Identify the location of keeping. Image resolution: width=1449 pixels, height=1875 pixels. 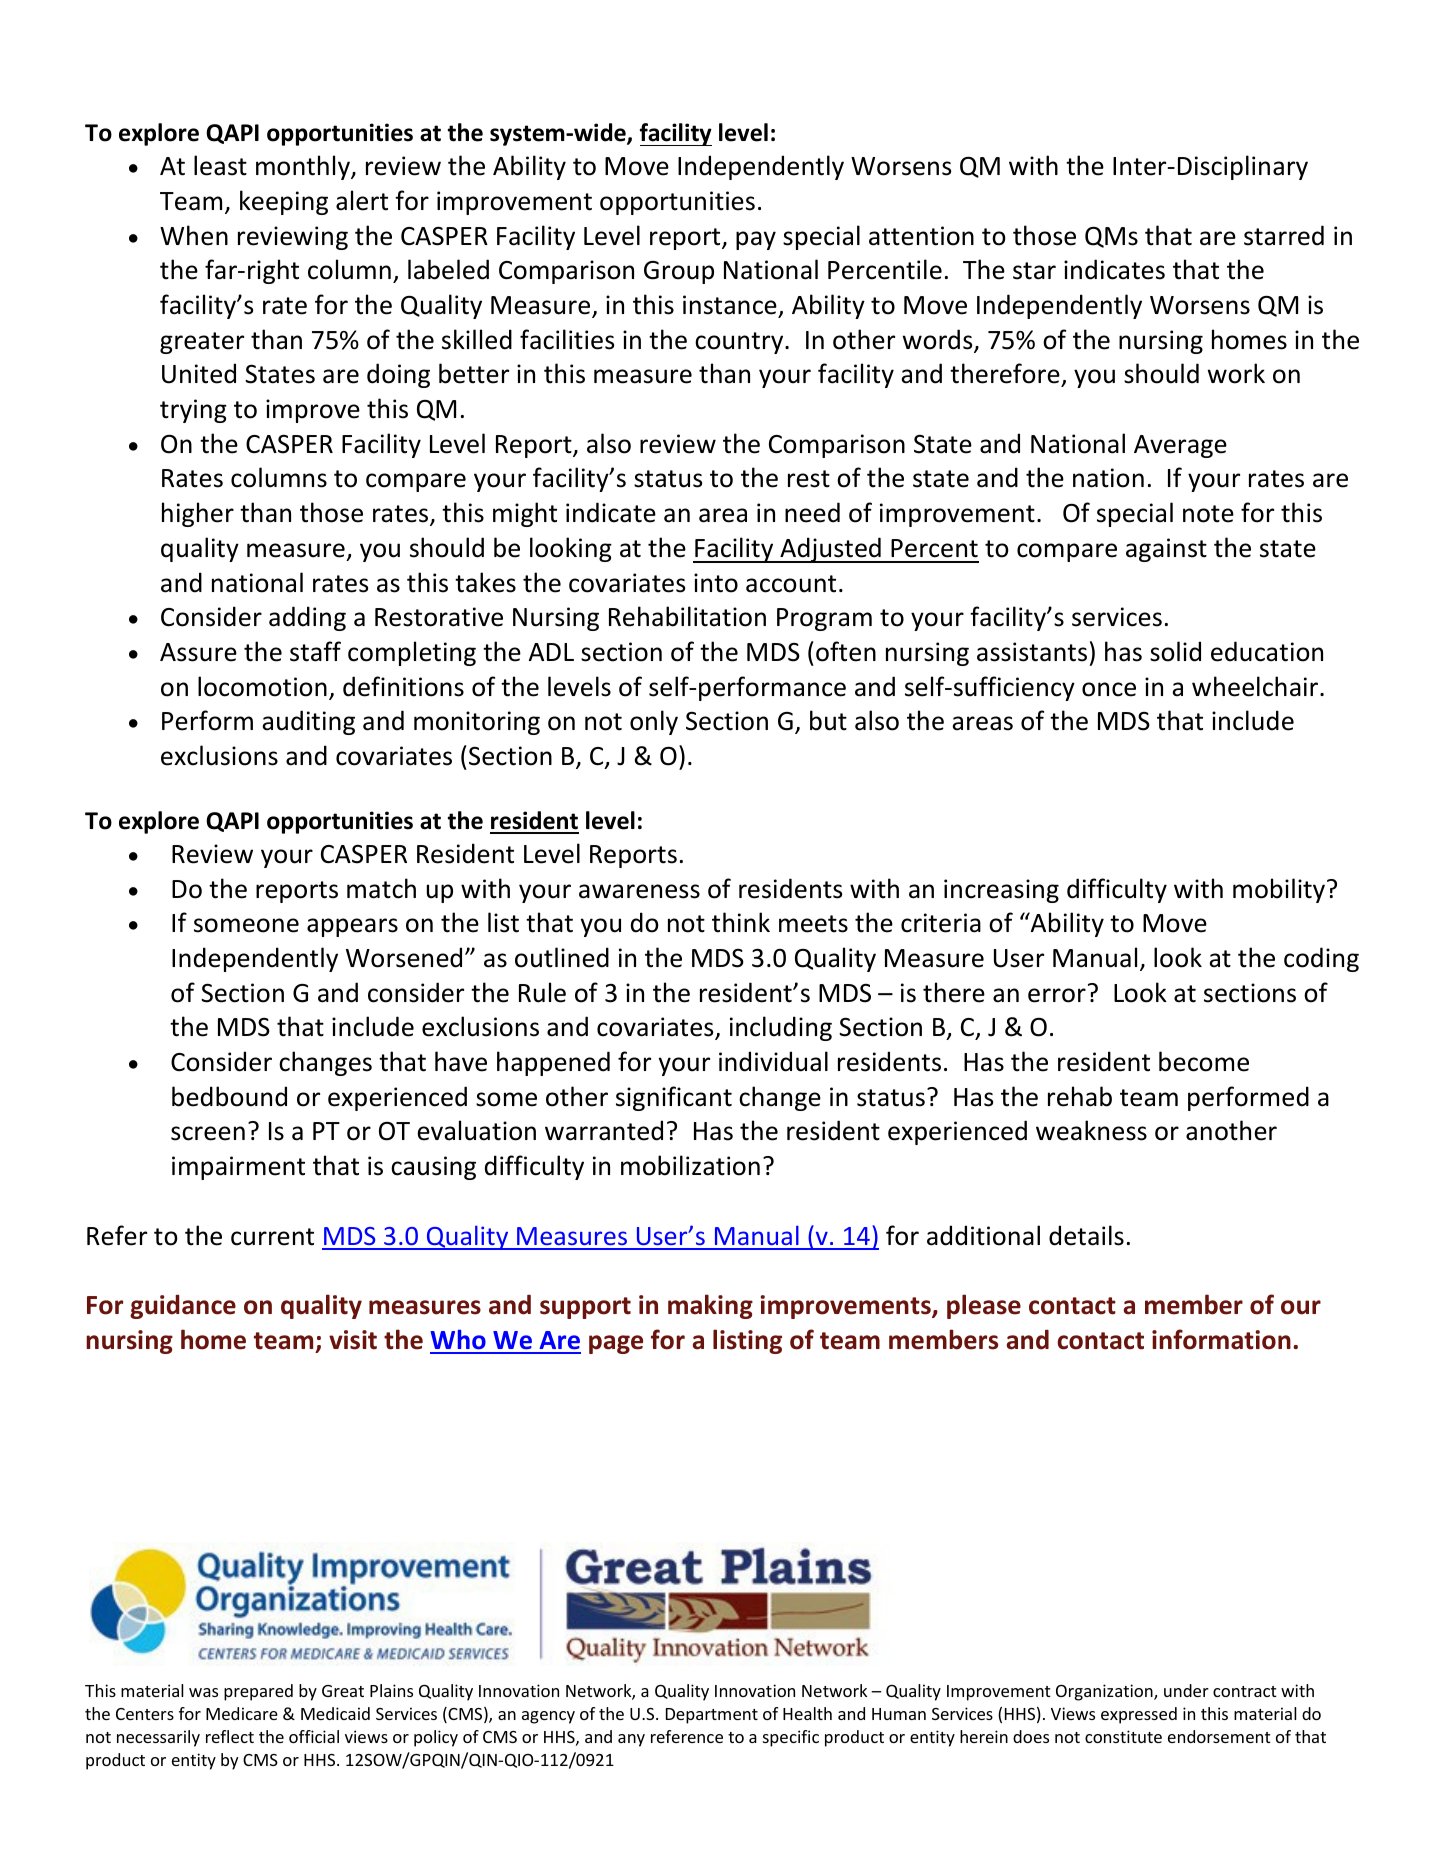
(284, 202).
